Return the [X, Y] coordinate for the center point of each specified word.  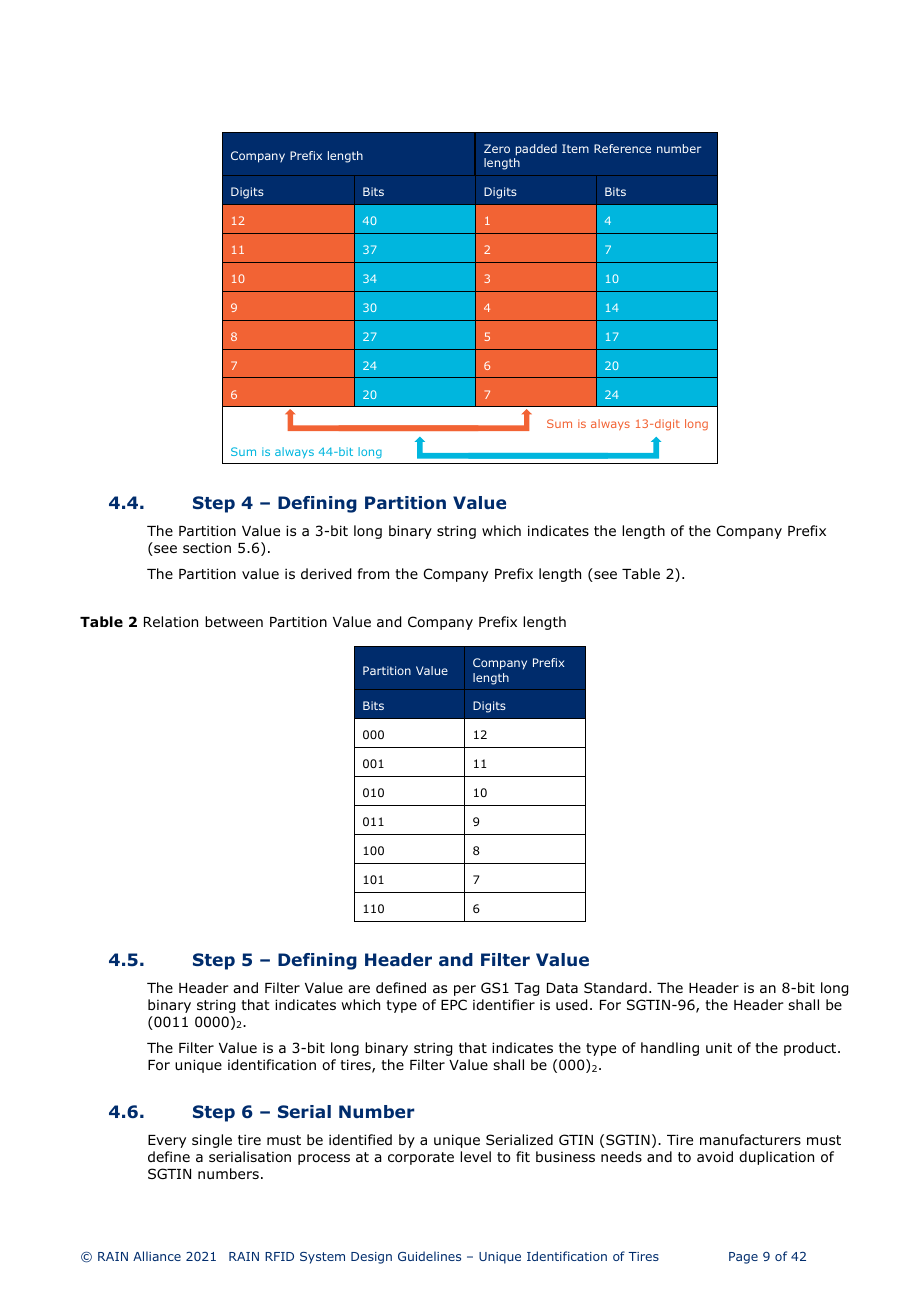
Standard [615, 988]
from [373, 574]
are [359, 989]
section [207, 548]
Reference [622, 148]
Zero [497, 148]
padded [535, 151]
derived [326, 574]
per [465, 990]
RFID [279, 1256]
